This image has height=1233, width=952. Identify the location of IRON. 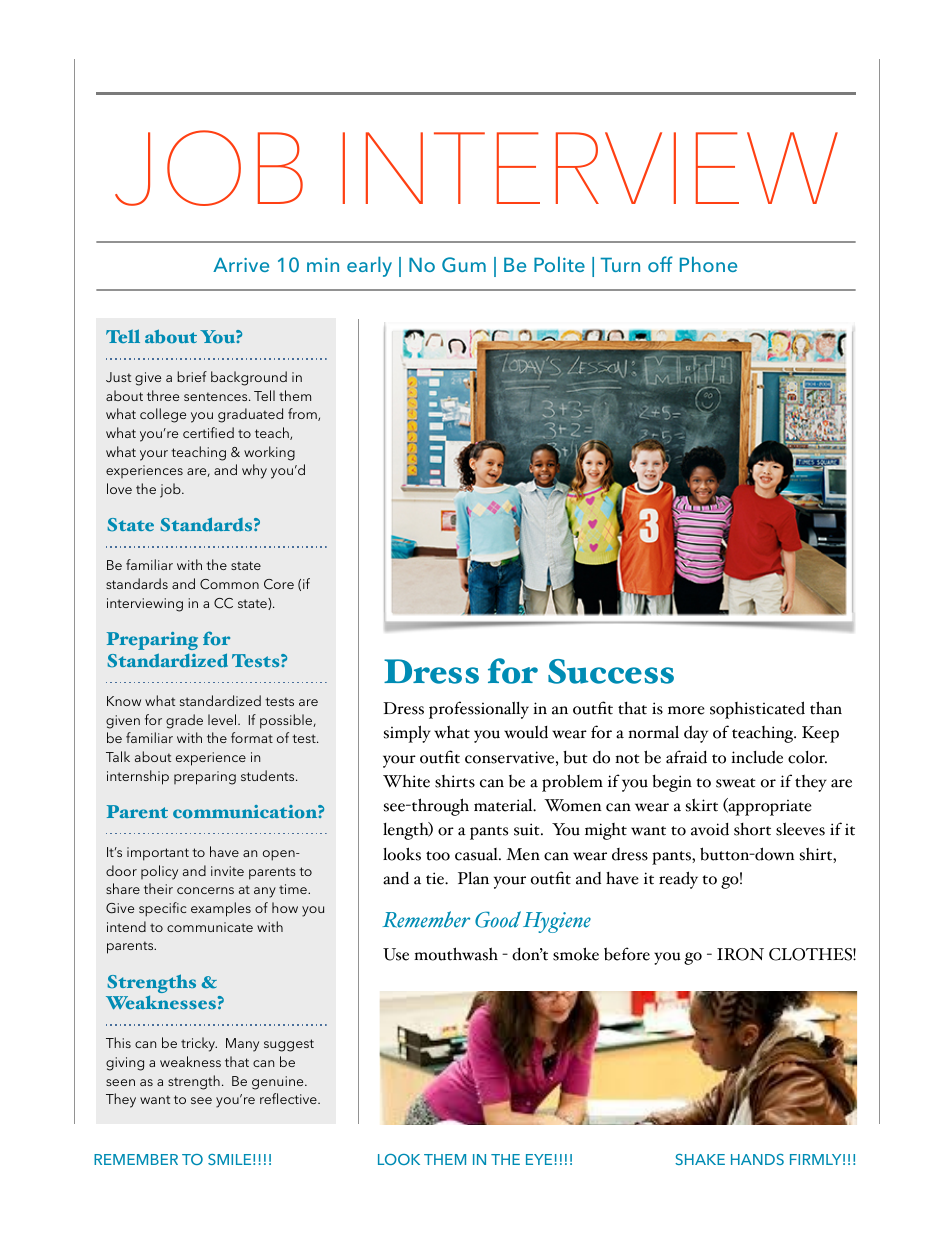
(740, 954).
